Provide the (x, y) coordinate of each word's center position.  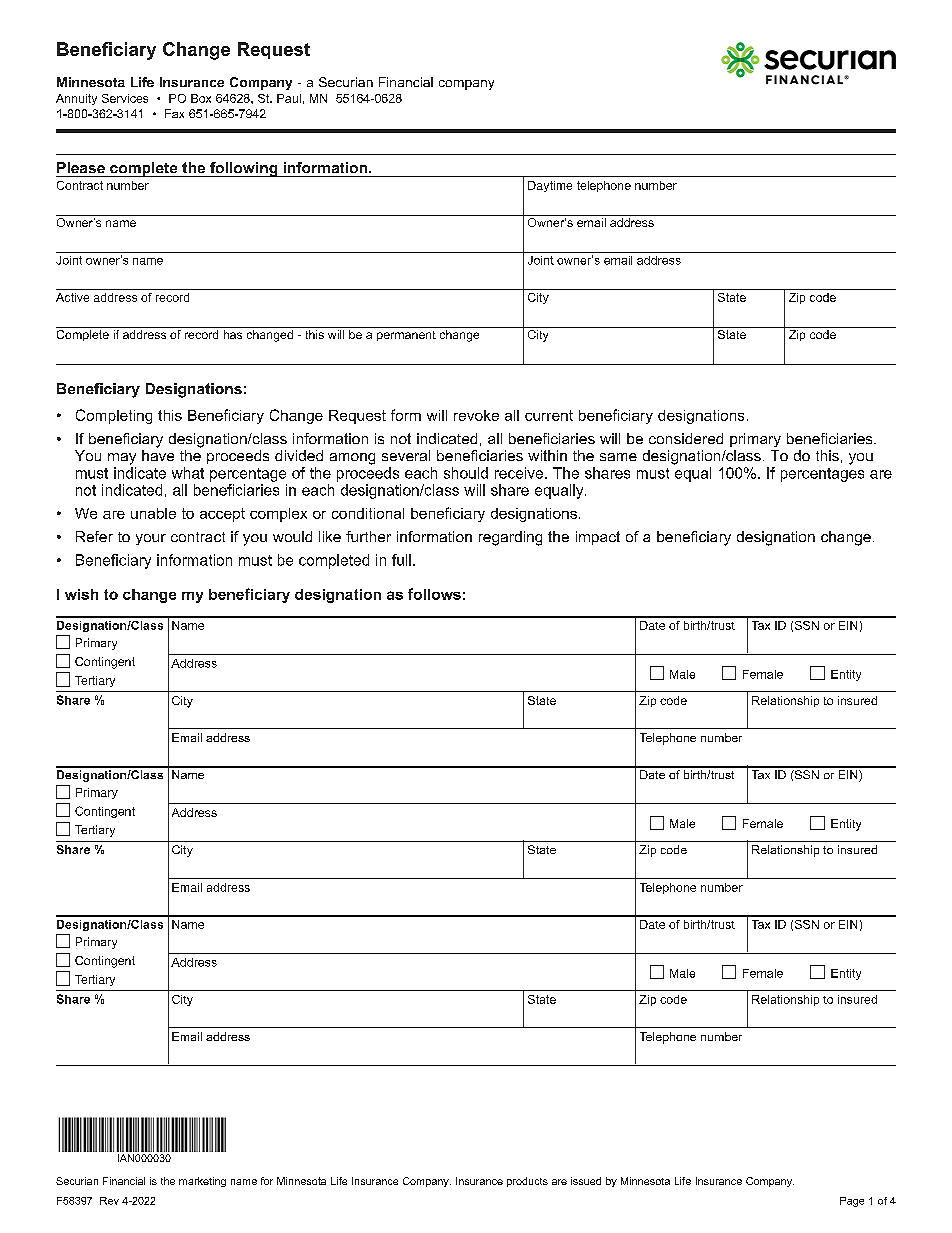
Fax (174, 113)
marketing (202, 1182)
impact (598, 538)
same (618, 457)
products (527, 1182)
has (233, 334)
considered (686, 438)
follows (434, 594)
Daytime (550, 186)
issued (586, 1181)
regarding (510, 538)
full (401, 560)
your (151, 539)
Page (852, 1202)
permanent (406, 336)
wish (81, 594)
